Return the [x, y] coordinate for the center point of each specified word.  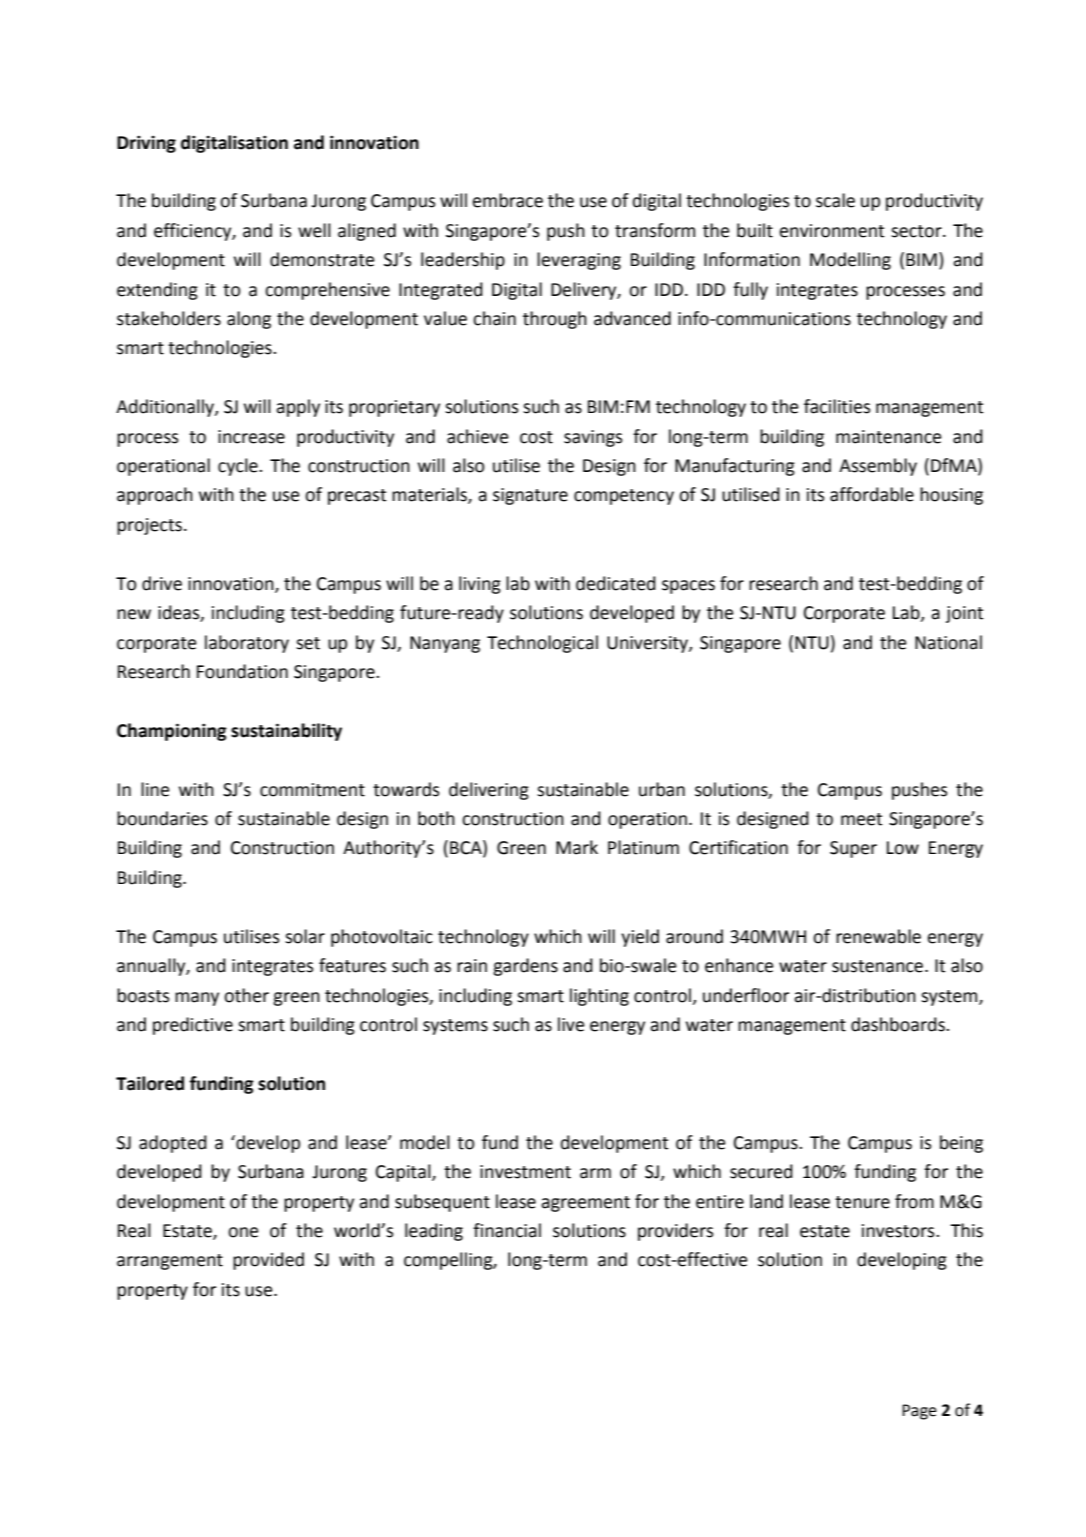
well [314, 230]
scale [835, 200]
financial [507, 1230]
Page [919, 1412]
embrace [508, 200]
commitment [312, 790]
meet [862, 819]
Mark [577, 847]
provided [268, 1261]
